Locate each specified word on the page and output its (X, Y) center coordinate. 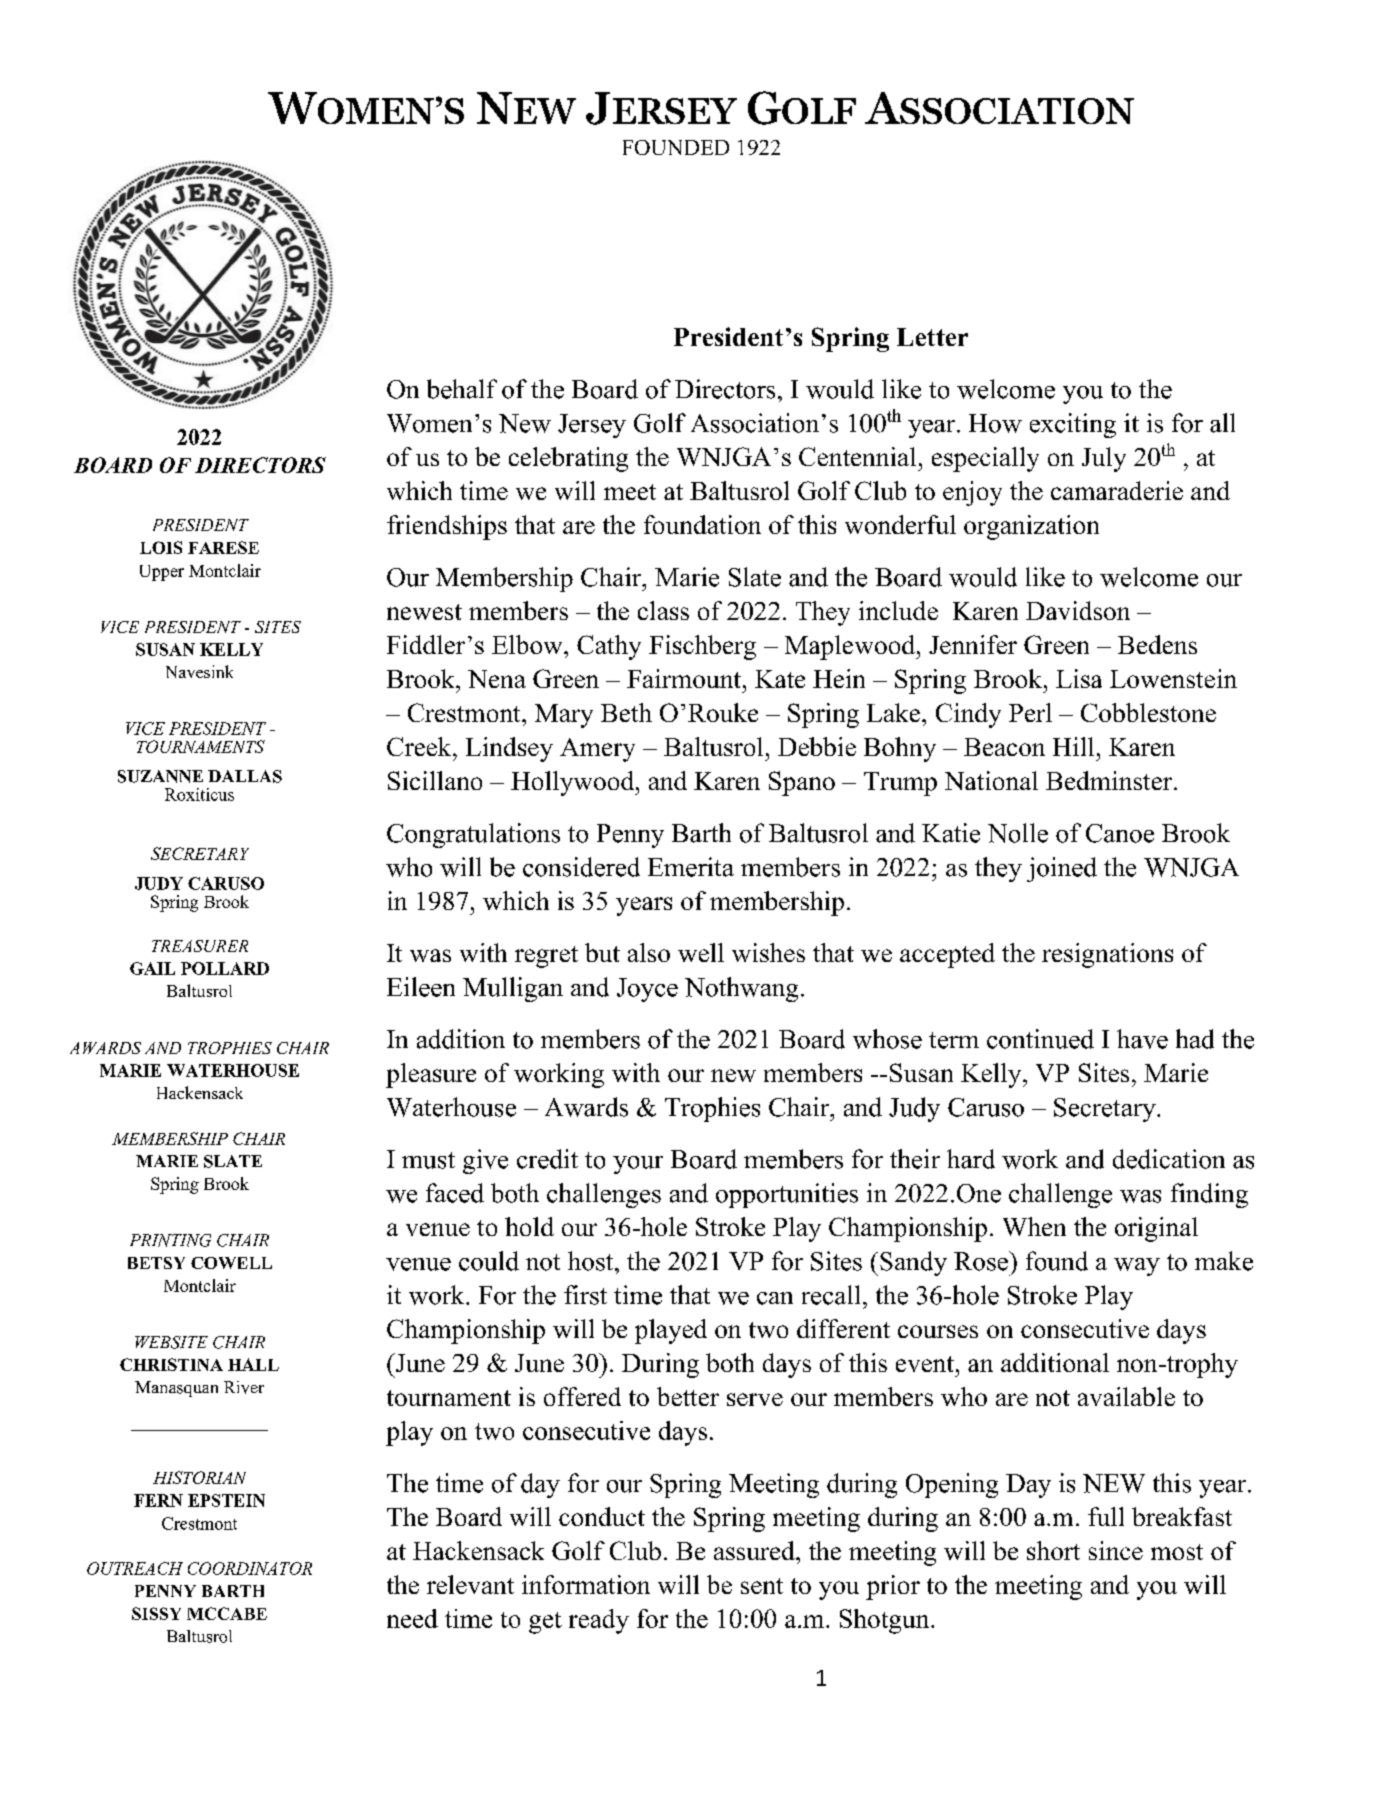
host (592, 1261)
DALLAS (245, 776)
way (1137, 1267)
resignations (1107, 955)
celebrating (568, 459)
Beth (626, 712)
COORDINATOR (250, 1568)
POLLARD (225, 968)
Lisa (1079, 678)
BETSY (156, 1263)
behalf (462, 389)
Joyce (647, 990)
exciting (1073, 425)
